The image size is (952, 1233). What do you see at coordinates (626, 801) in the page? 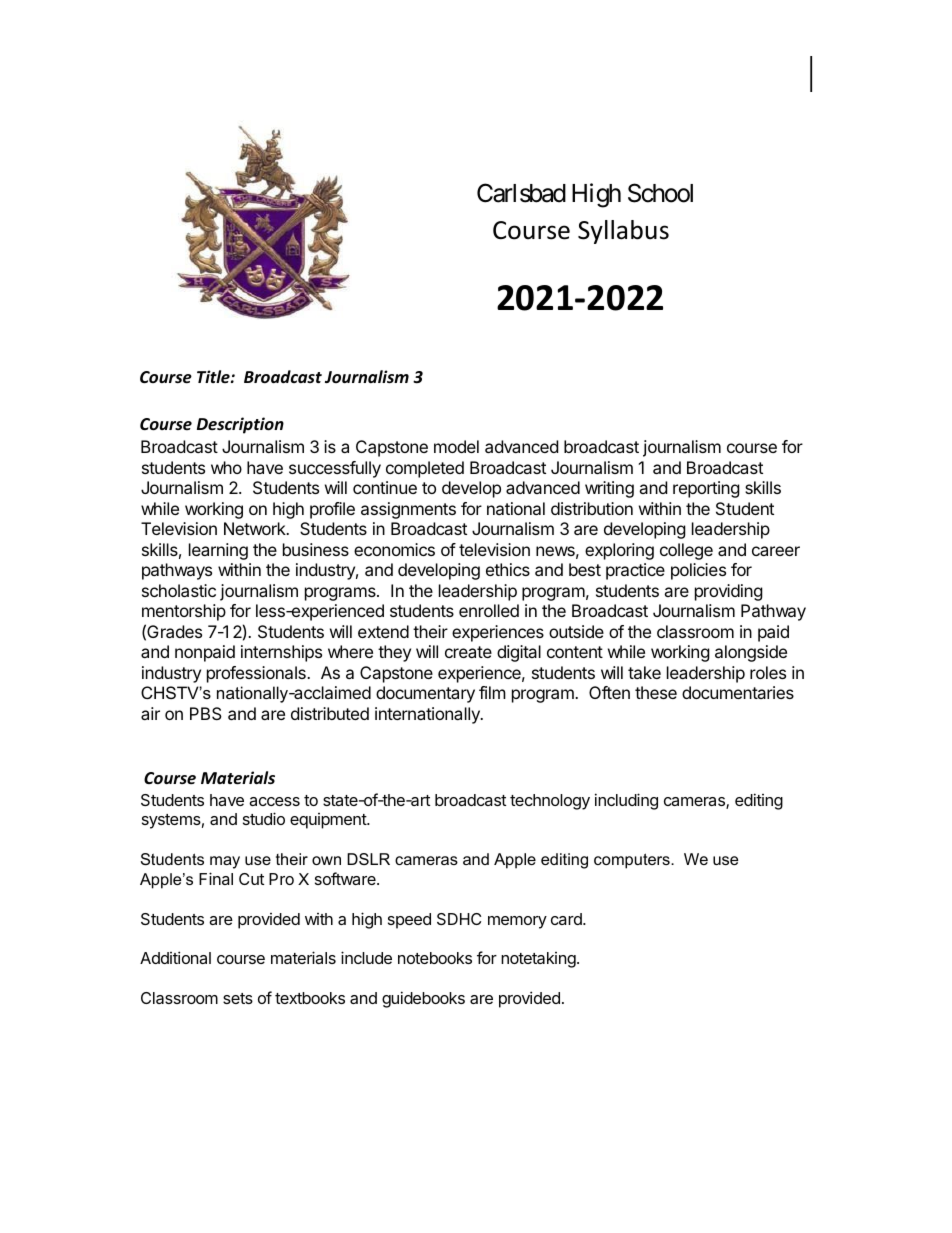
I see `including` at bounding box center [626, 801].
